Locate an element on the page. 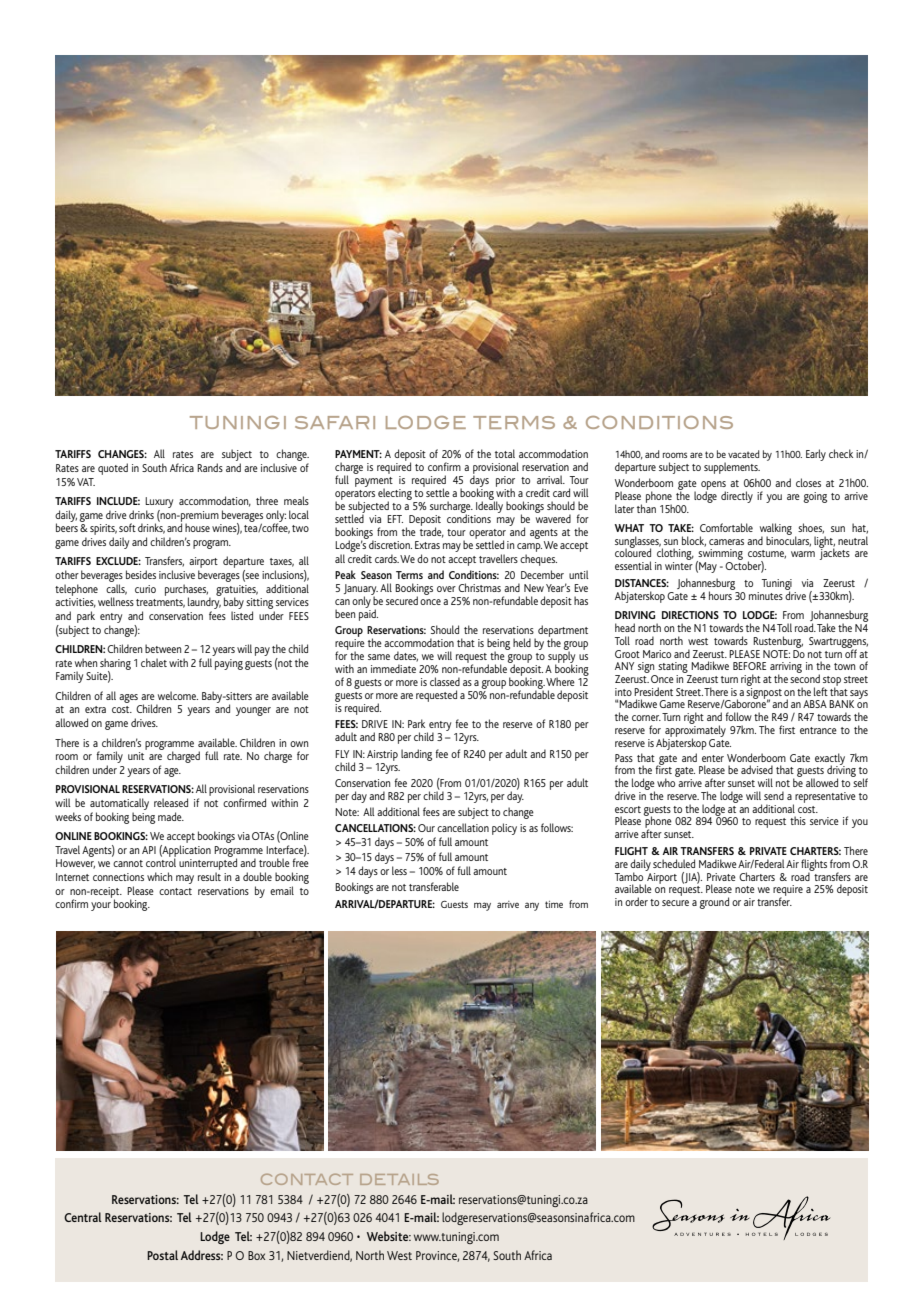 The width and height of the page is (924, 1308). policy is located at coordinates (504, 829).
